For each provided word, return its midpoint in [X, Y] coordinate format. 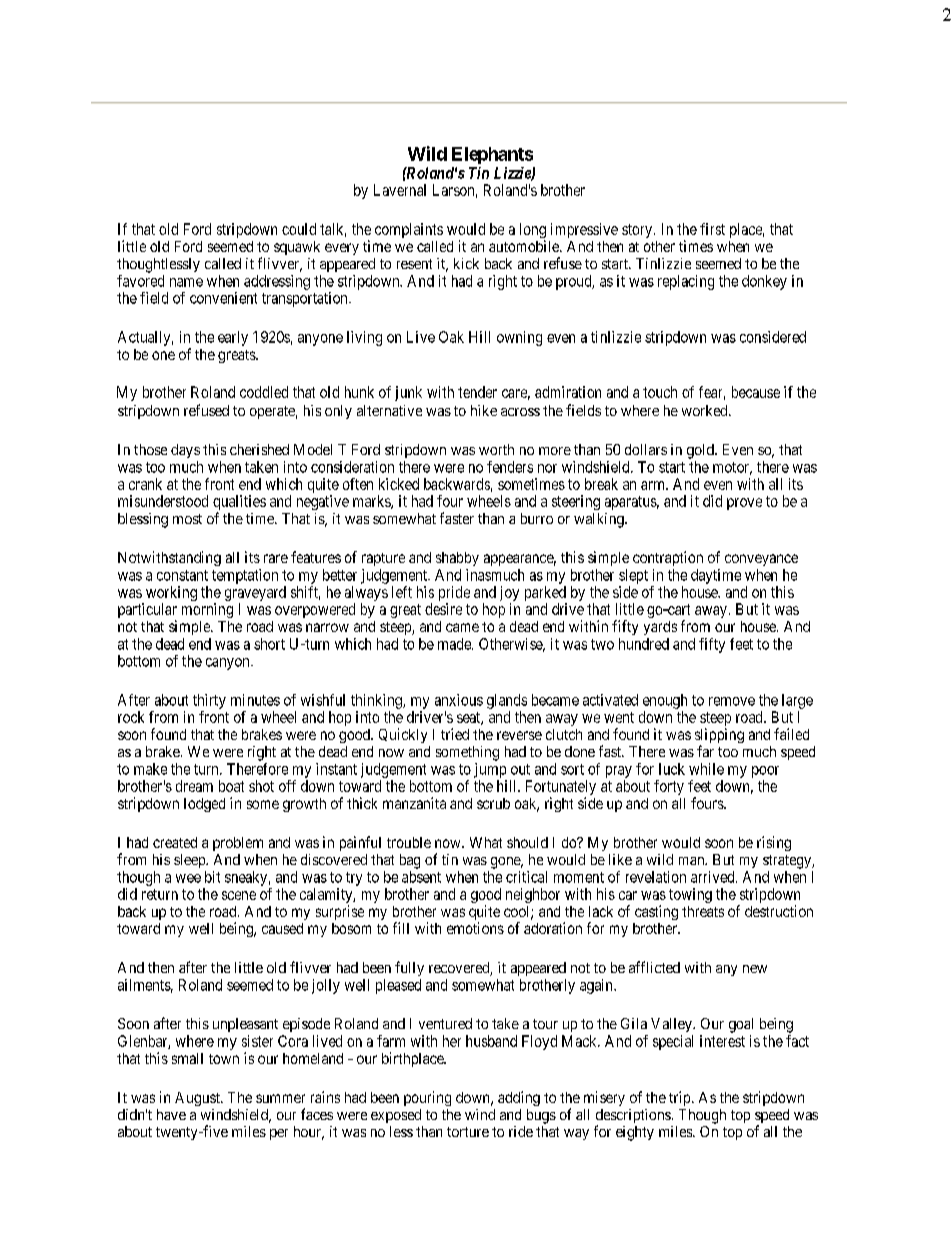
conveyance [761, 560]
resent [414, 264]
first [712, 229]
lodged [204, 805]
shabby [457, 559]
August [198, 1099]
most [187, 519]
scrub [493, 803]
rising [774, 843]
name [186, 282]
